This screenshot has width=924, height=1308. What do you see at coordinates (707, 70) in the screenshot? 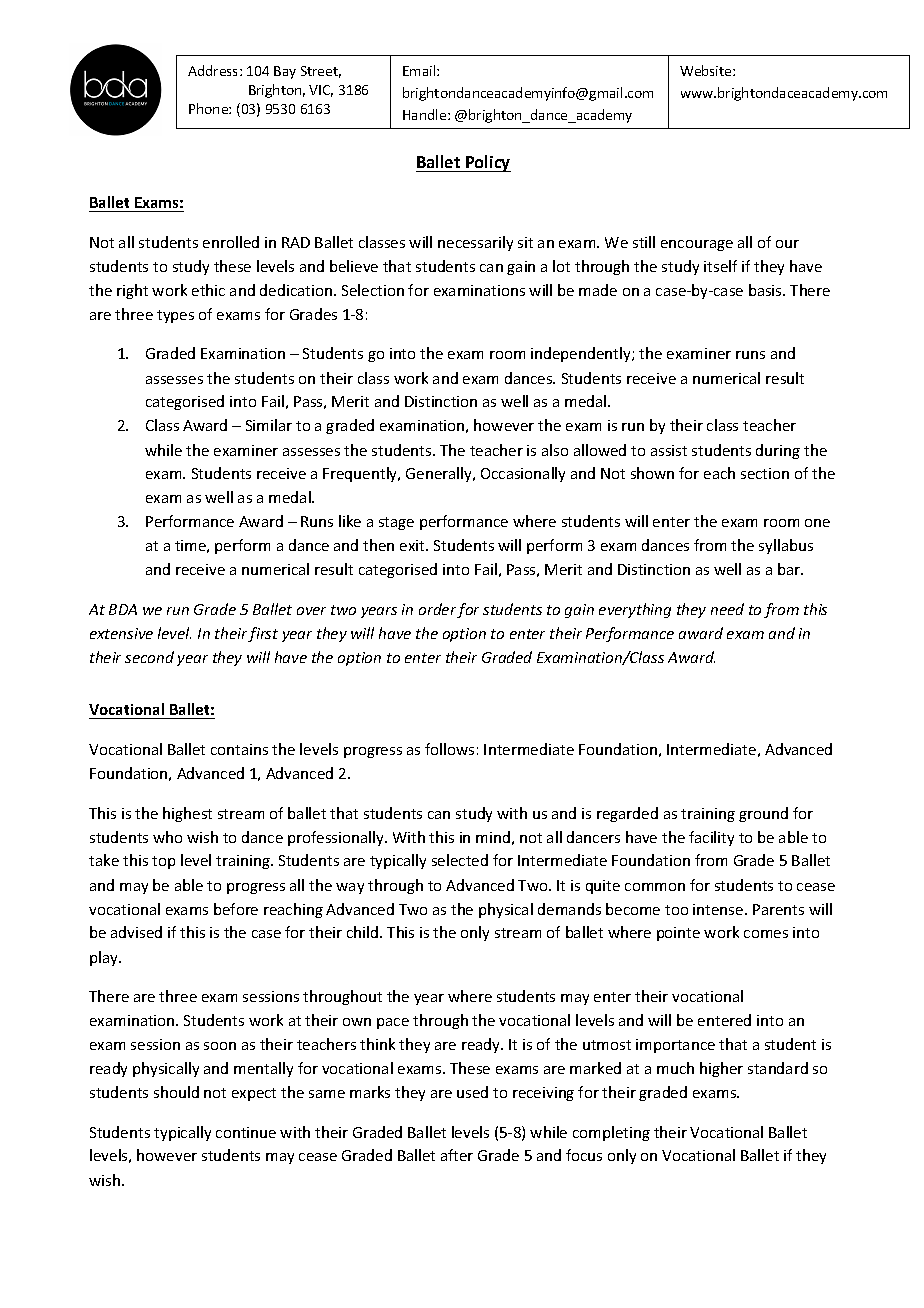
I see `Website` at bounding box center [707, 70].
